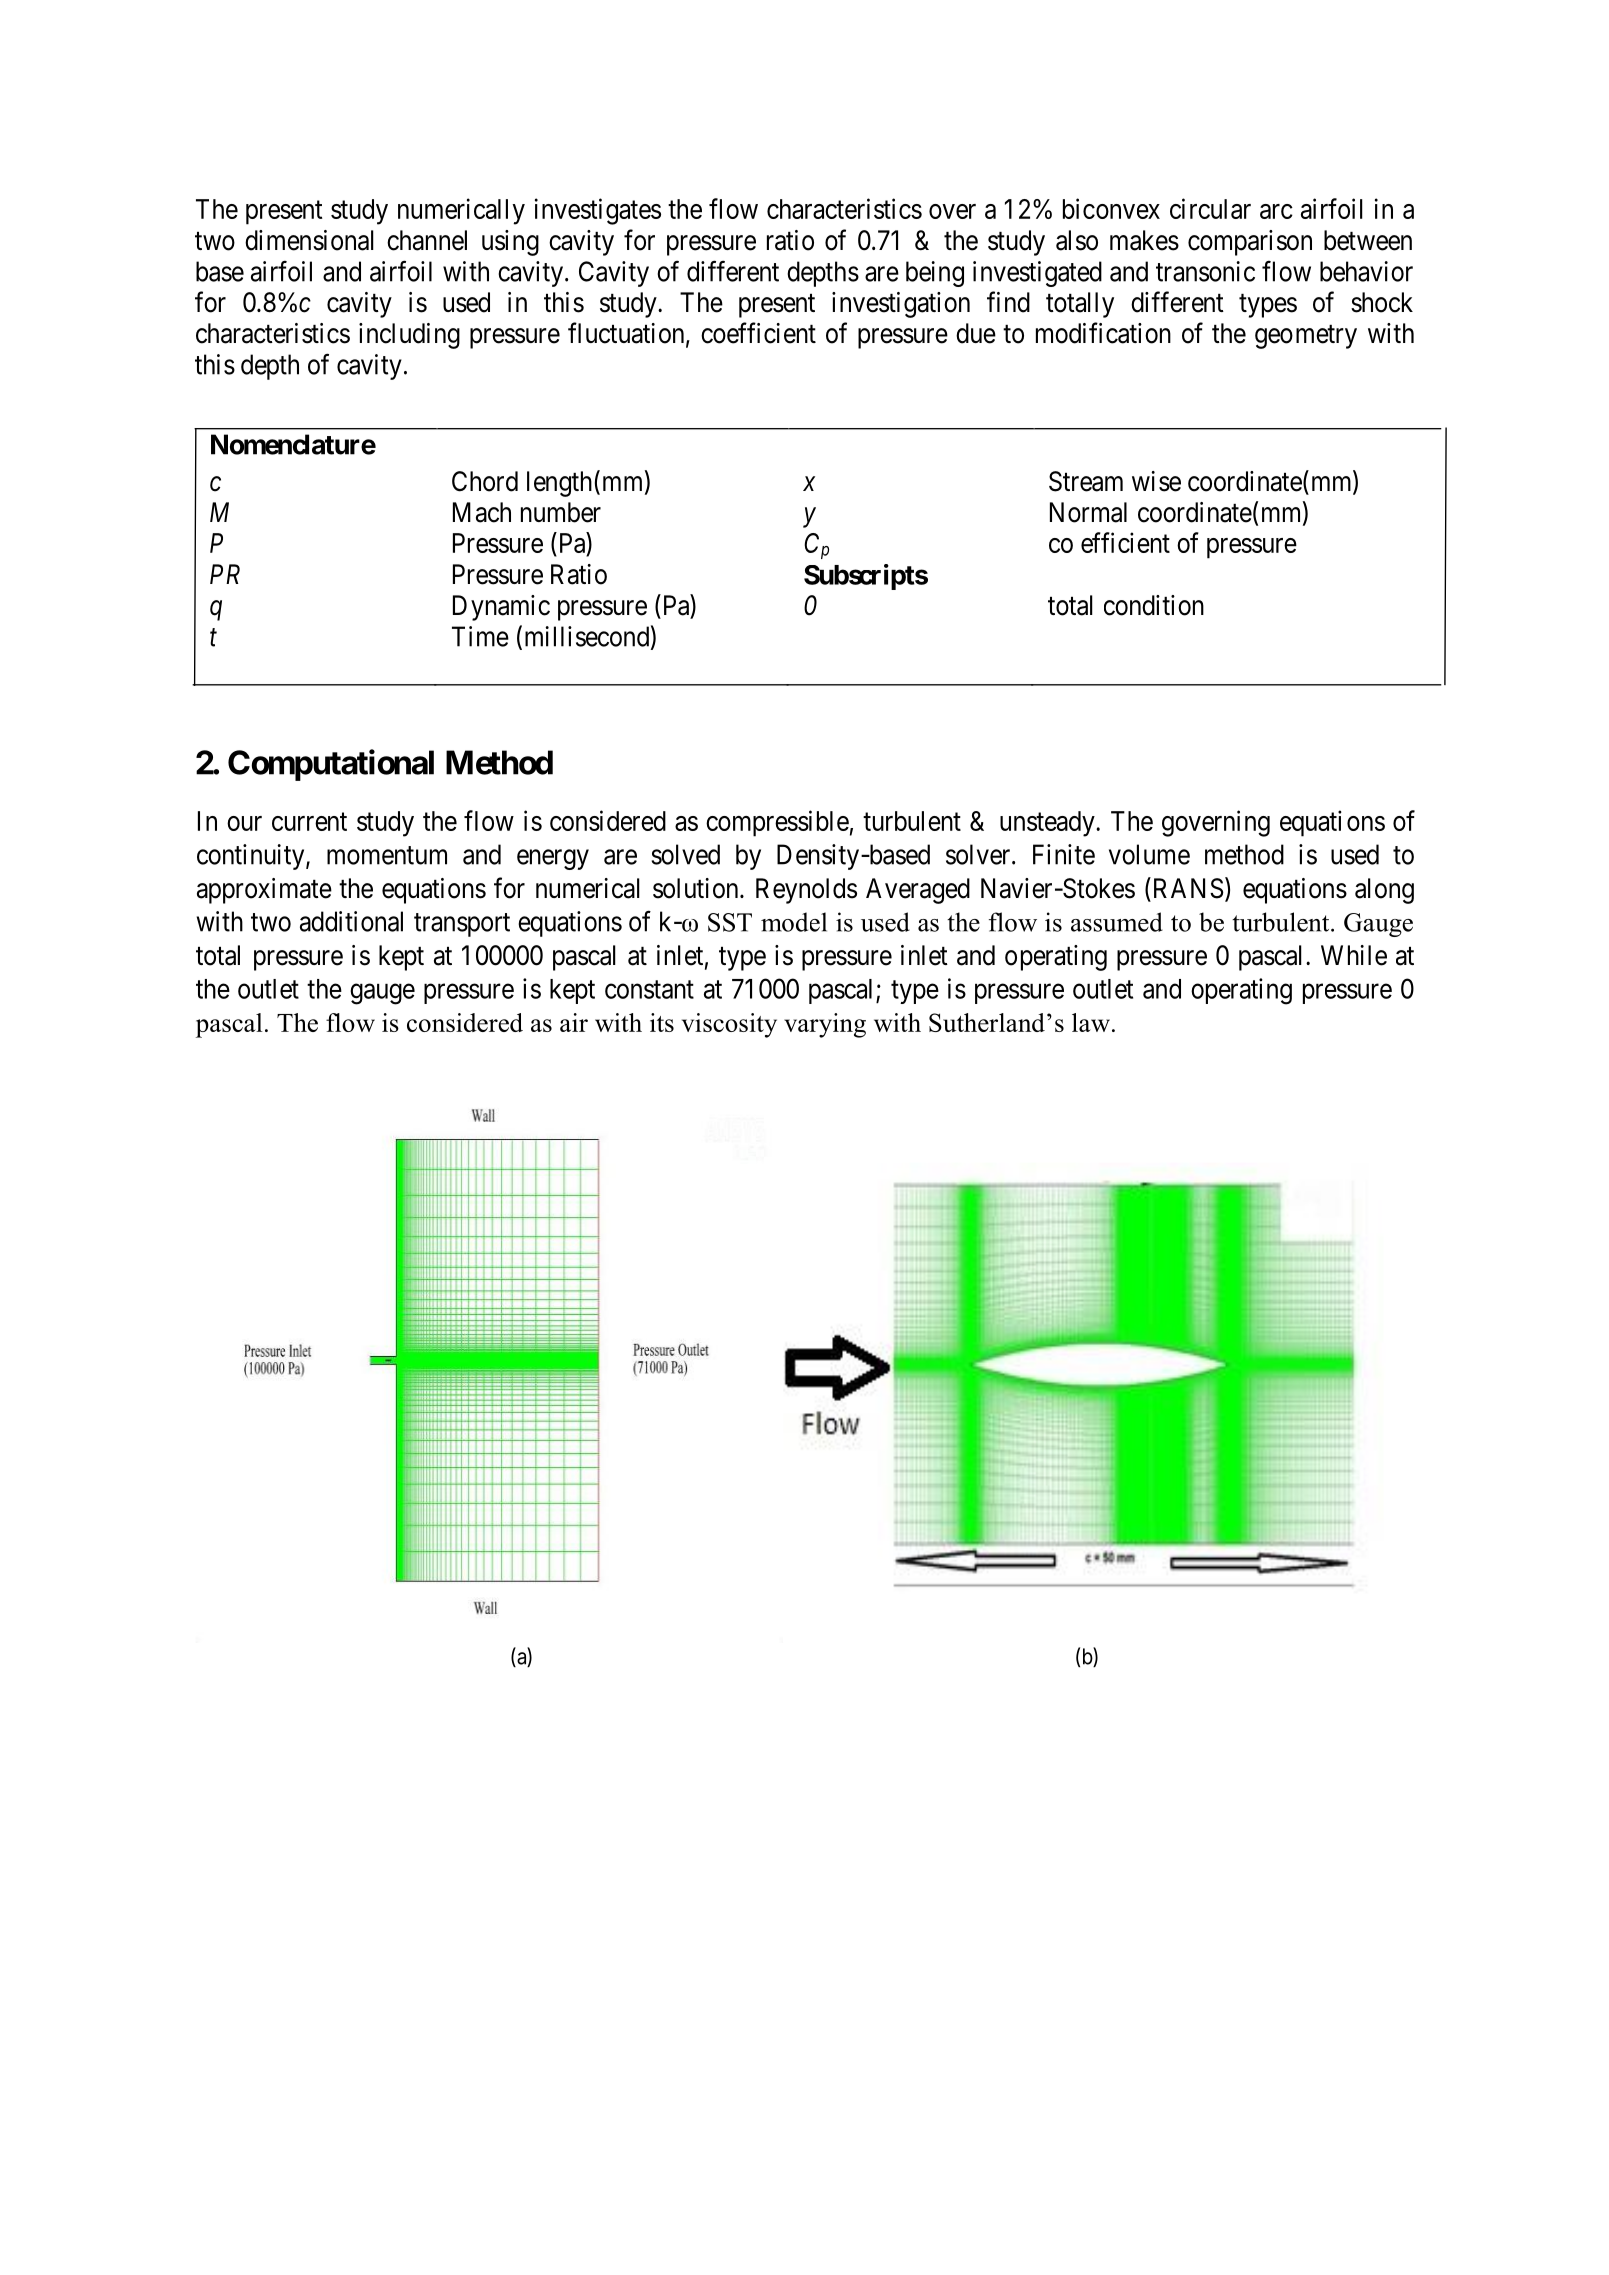 This page has height=2275, width=1609. I want to click on Time, so click(480, 636).
